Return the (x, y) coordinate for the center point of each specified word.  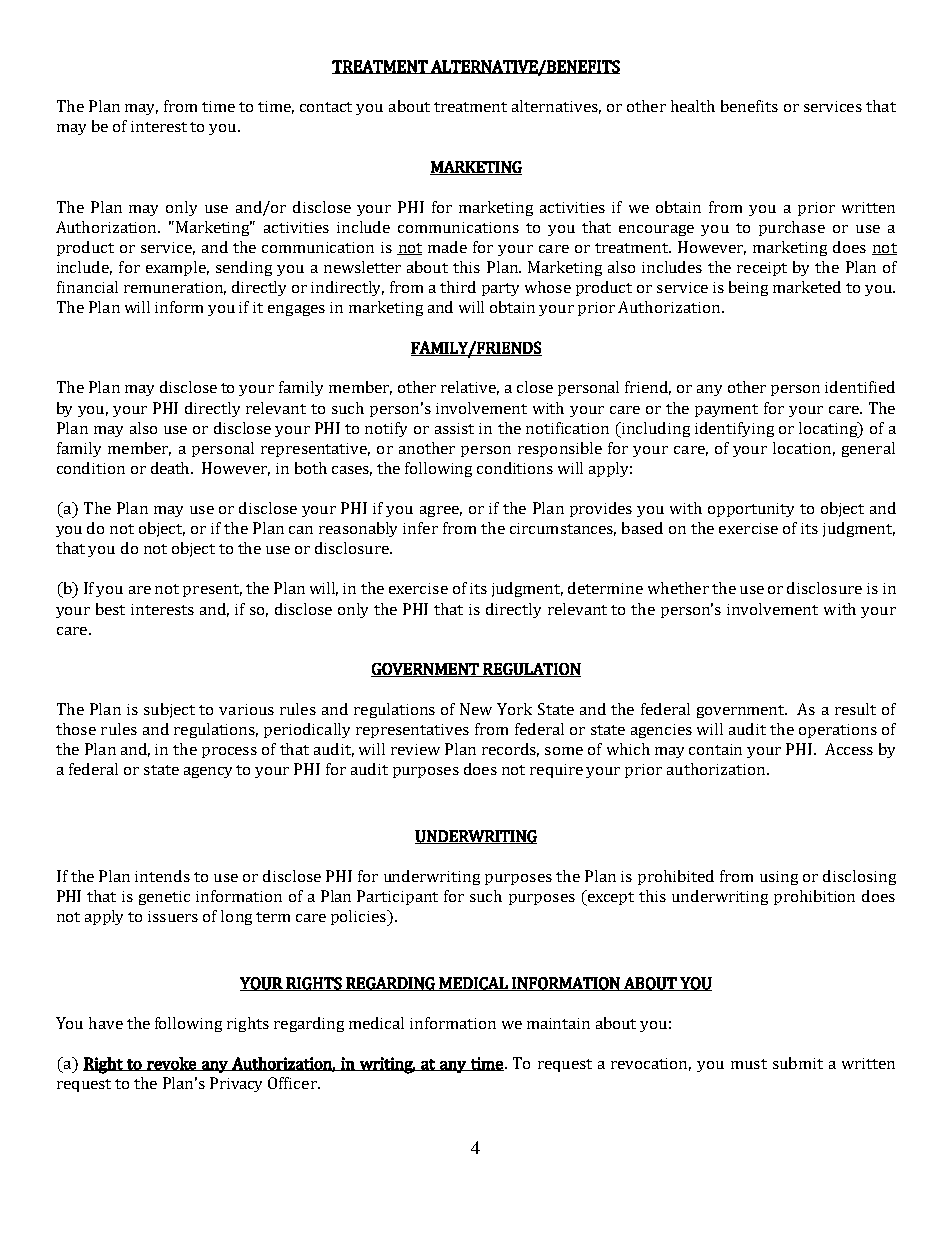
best (110, 609)
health (693, 106)
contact (326, 107)
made (447, 247)
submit (798, 1063)
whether (678, 588)
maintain (558, 1023)
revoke (171, 1064)
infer (420, 528)
